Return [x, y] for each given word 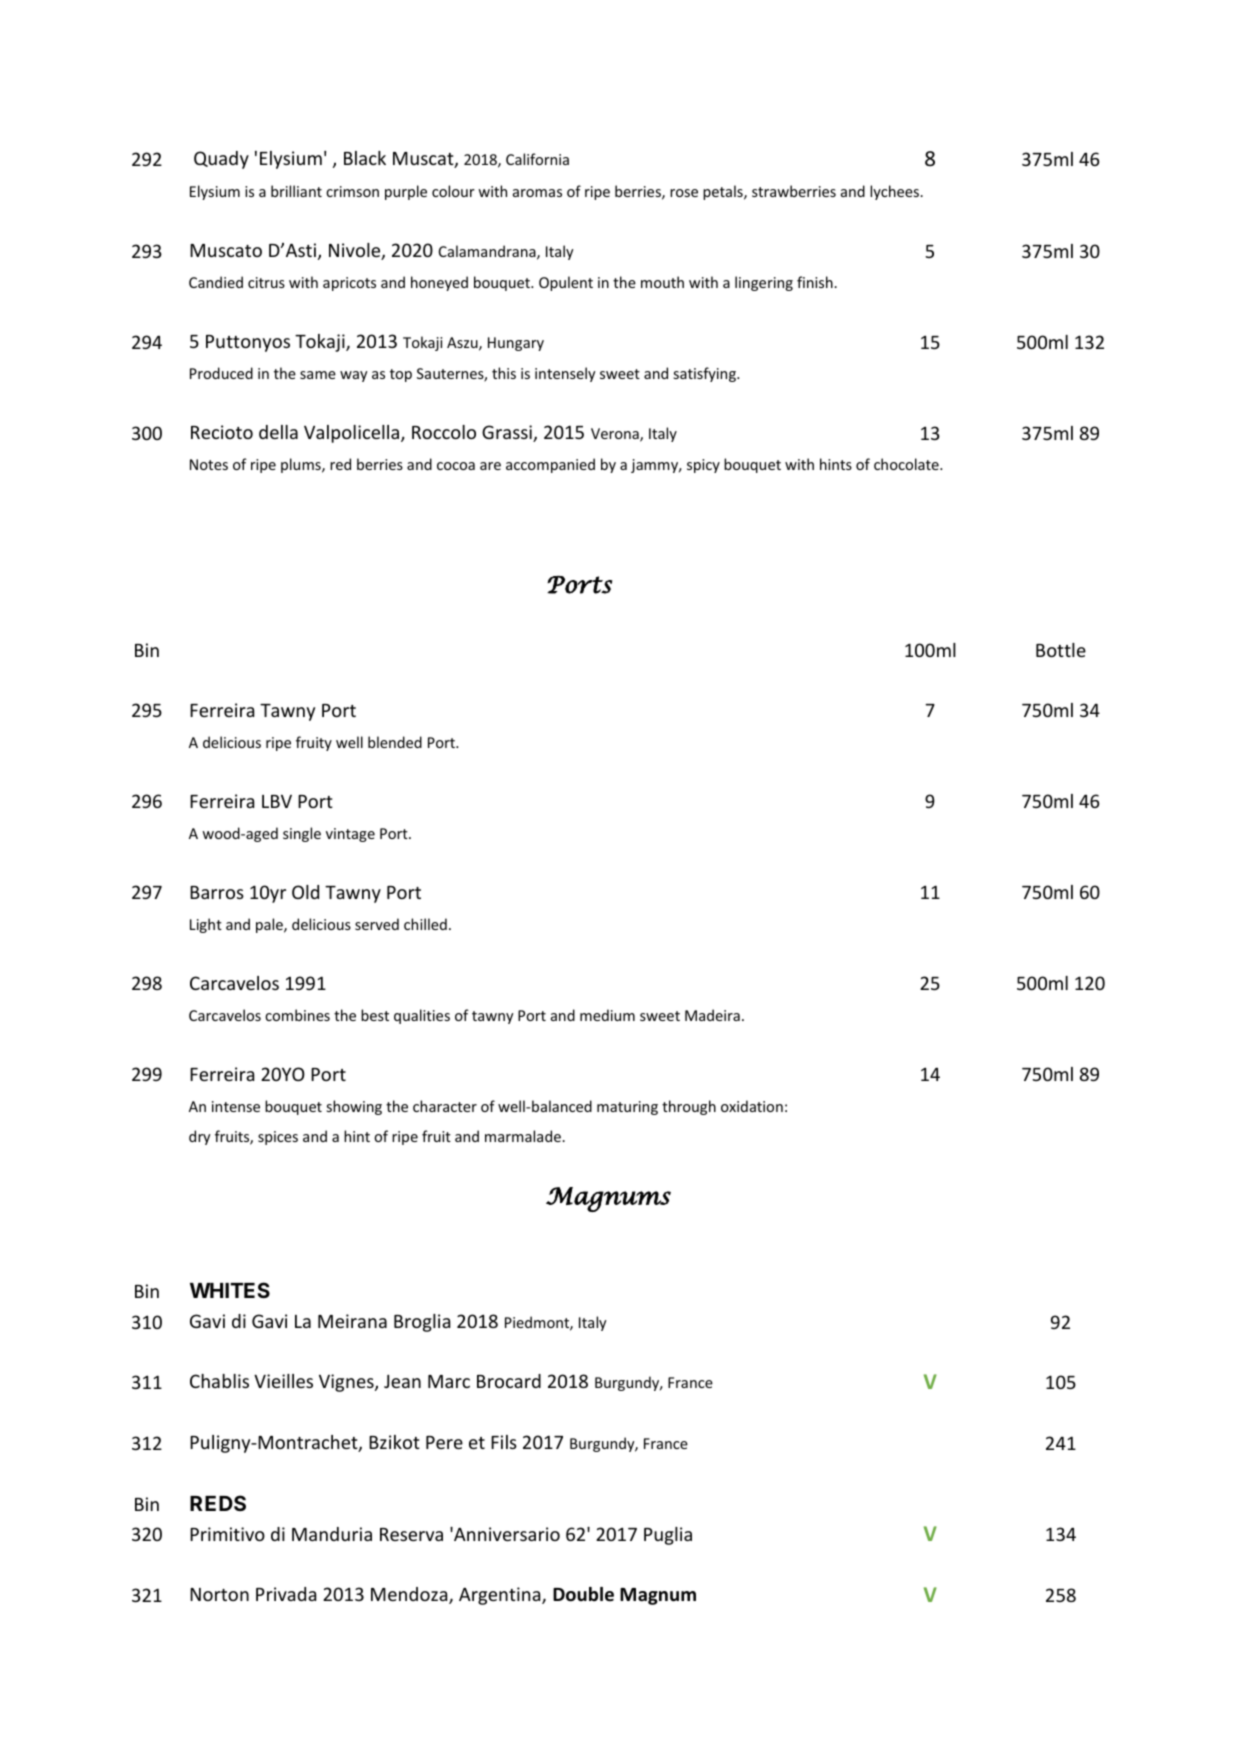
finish [816, 282]
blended [395, 742]
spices [278, 1138]
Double [583, 1594]
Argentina [501, 1596]
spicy [703, 466]
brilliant [296, 191]
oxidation [752, 1106]
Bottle [1061, 650]
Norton [219, 1594]
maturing [627, 1108]
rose [684, 193]
